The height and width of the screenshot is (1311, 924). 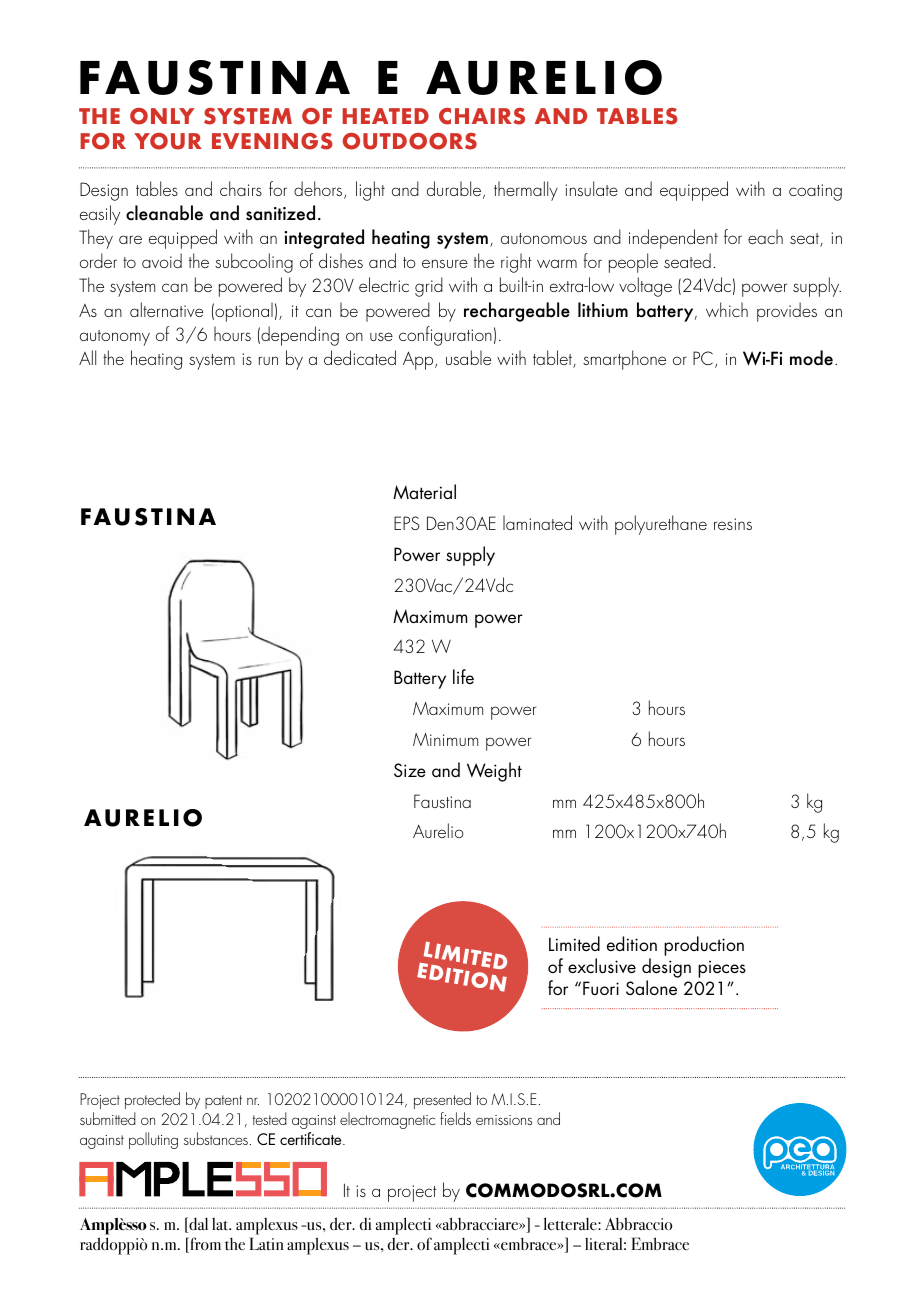 What do you see at coordinates (410, 141) in the screenshot?
I see `OUTDOORS` at bounding box center [410, 141].
